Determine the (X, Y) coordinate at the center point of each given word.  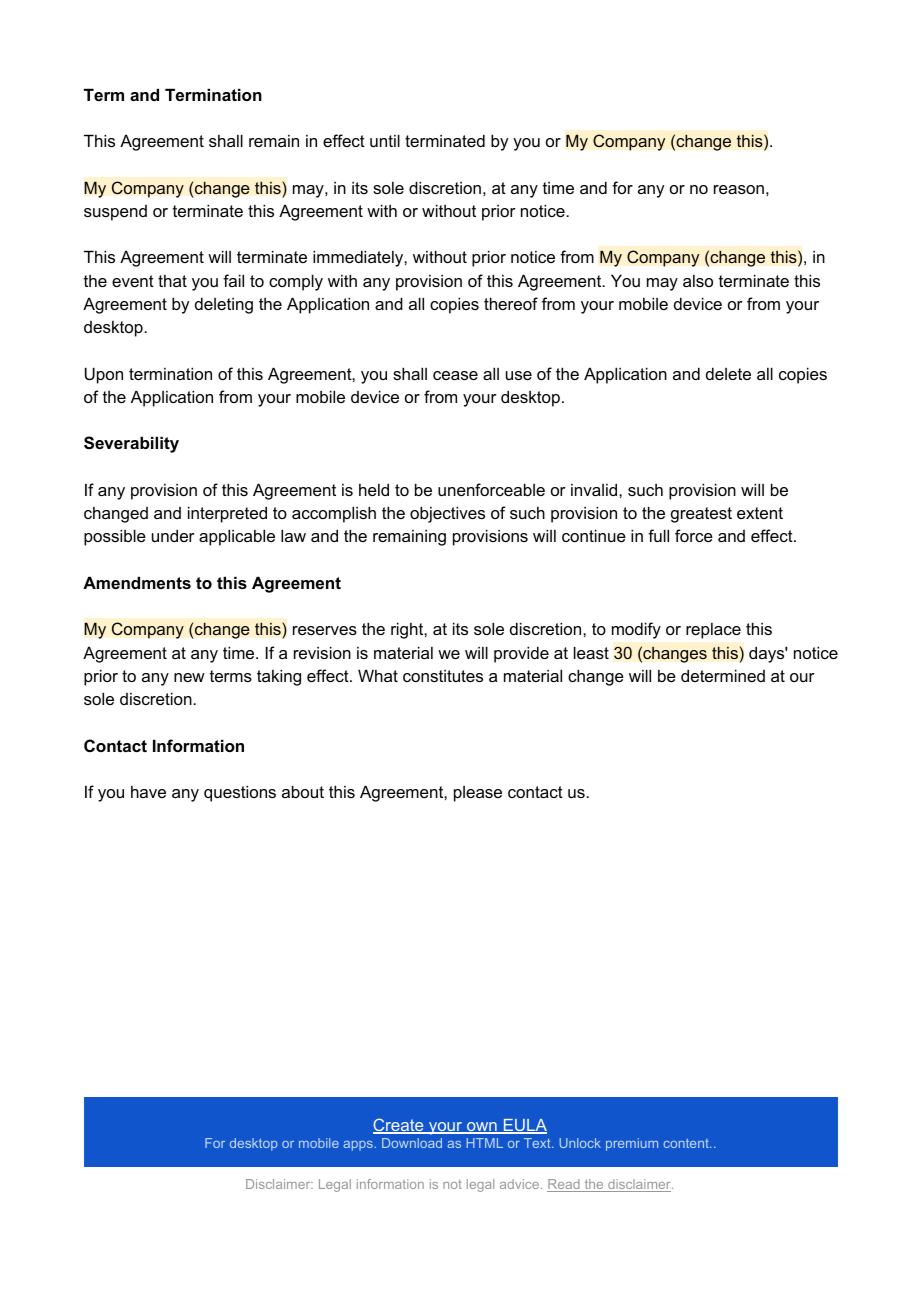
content (687, 1143)
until (385, 140)
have (148, 792)
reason (739, 189)
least (591, 652)
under (173, 535)
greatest (701, 515)
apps (359, 1146)
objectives (447, 514)
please (478, 794)
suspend (115, 213)
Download (412, 1143)
